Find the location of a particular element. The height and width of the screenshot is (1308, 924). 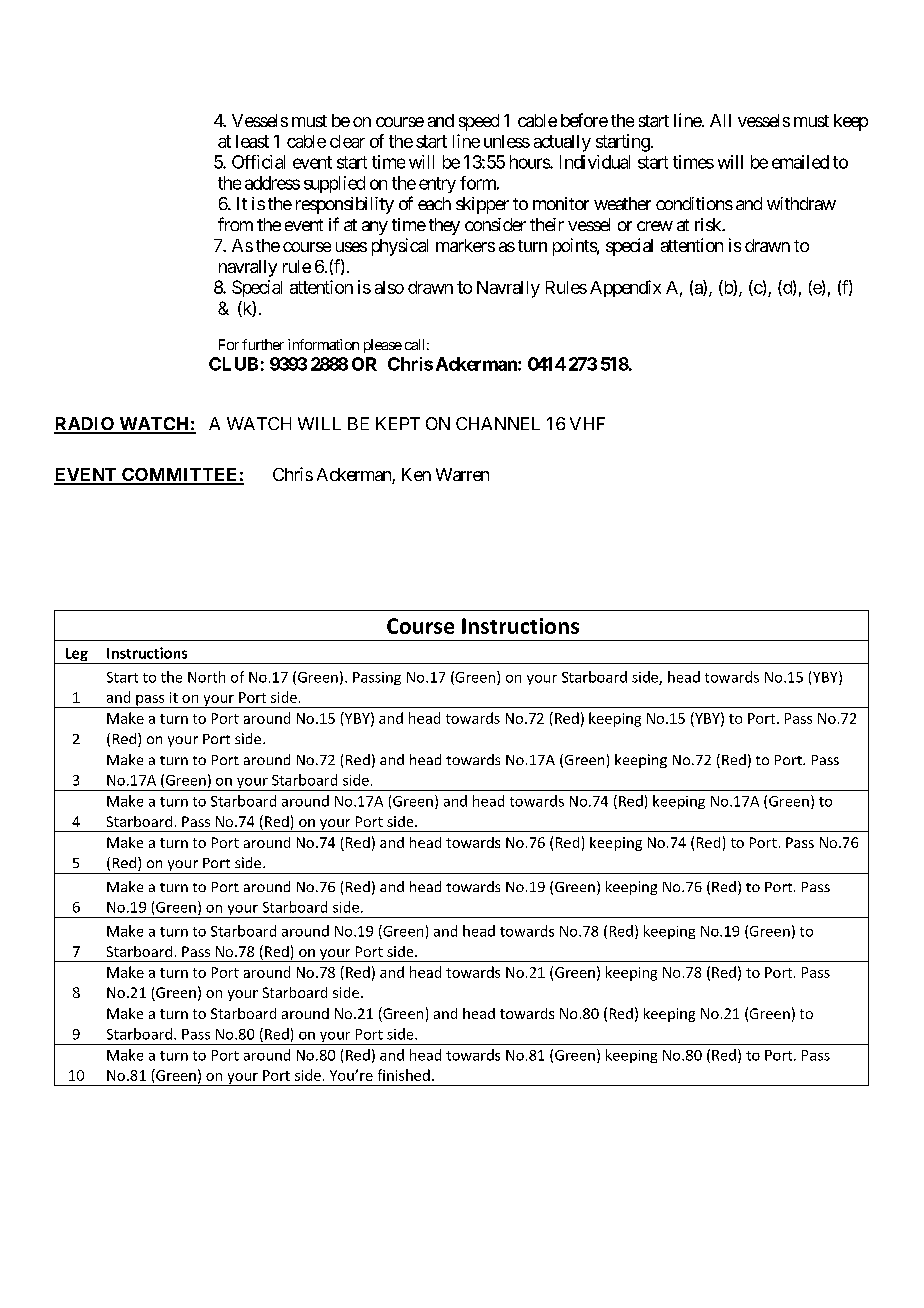

Ken is located at coordinates (416, 474).
